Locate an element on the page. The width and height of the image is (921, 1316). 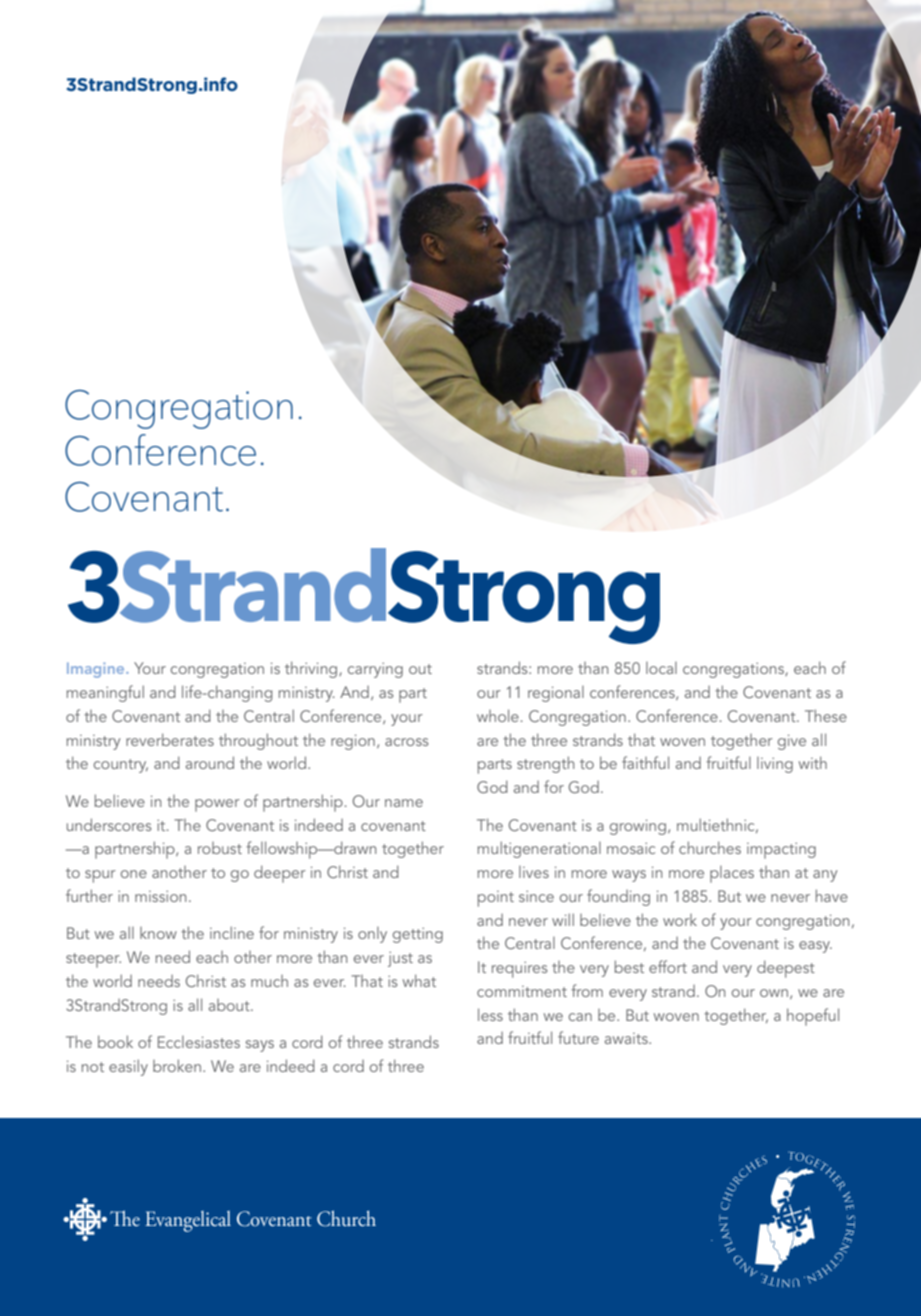
places is located at coordinates (732, 874).
